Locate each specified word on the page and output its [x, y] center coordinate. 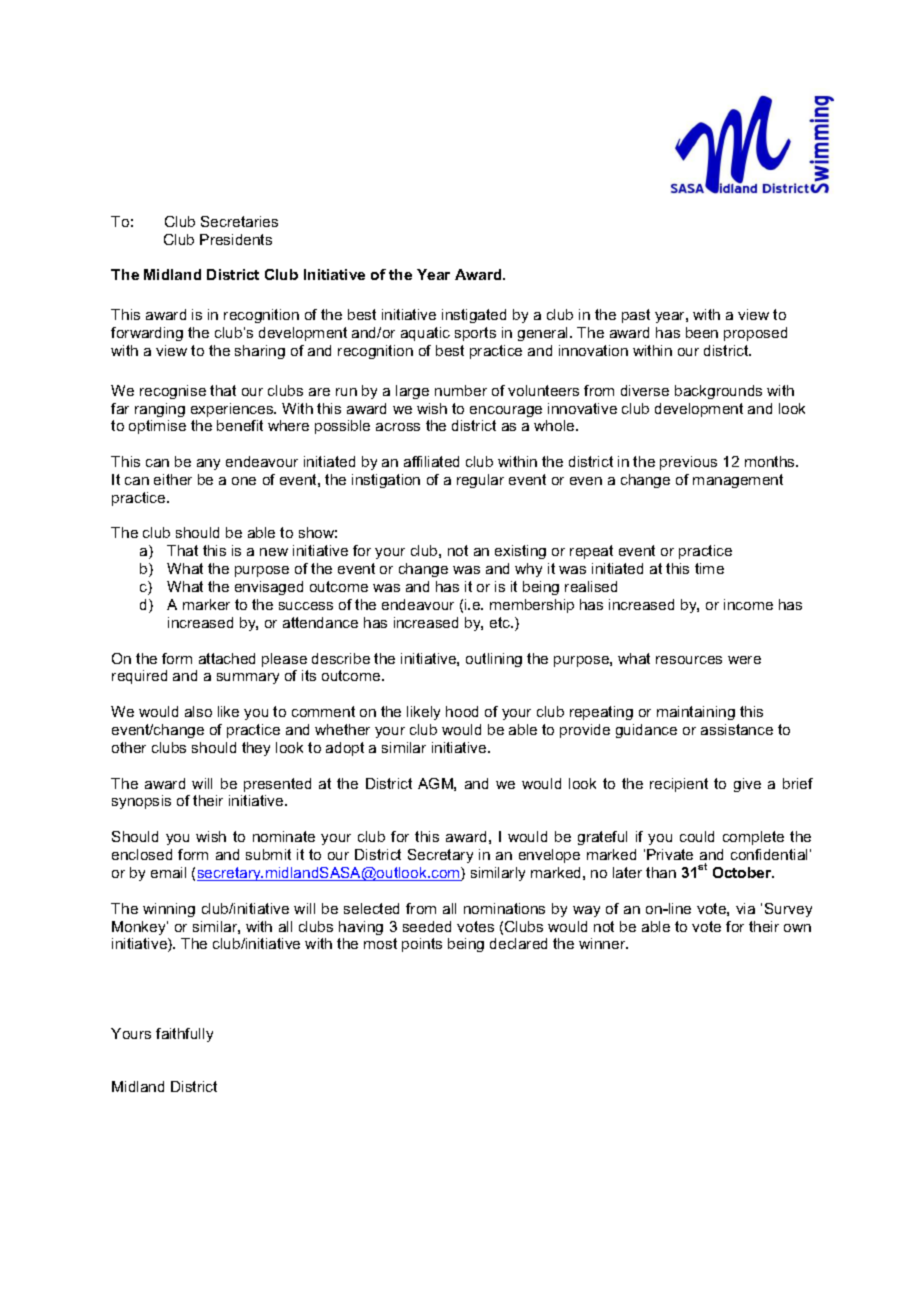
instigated [474, 316]
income [748, 604]
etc [501, 622]
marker [206, 604]
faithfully [184, 1035]
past [636, 316]
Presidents [236, 239]
